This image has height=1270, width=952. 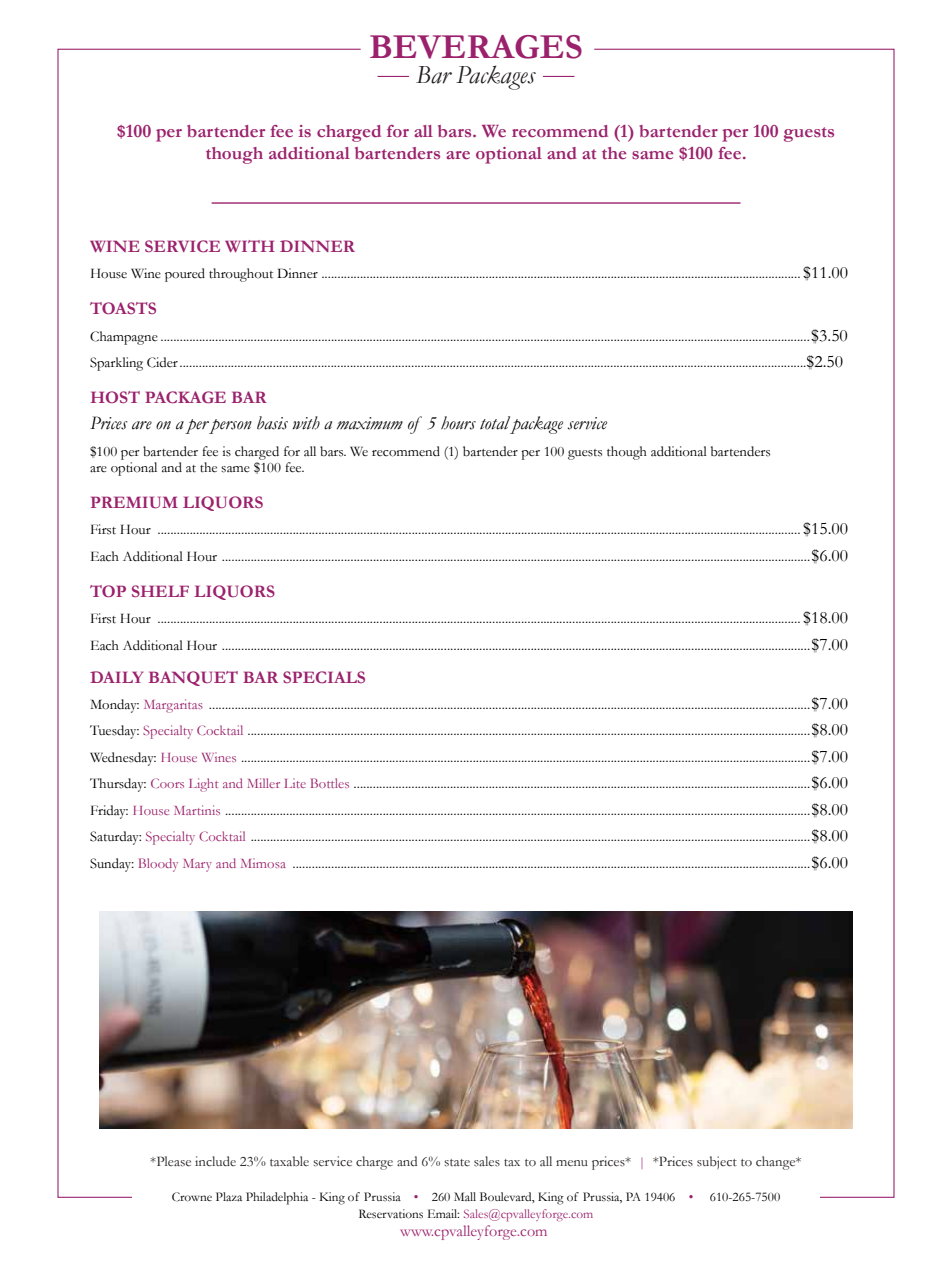 What do you see at coordinates (330, 783) in the image?
I see `Bottles` at bounding box center [330, 783].
